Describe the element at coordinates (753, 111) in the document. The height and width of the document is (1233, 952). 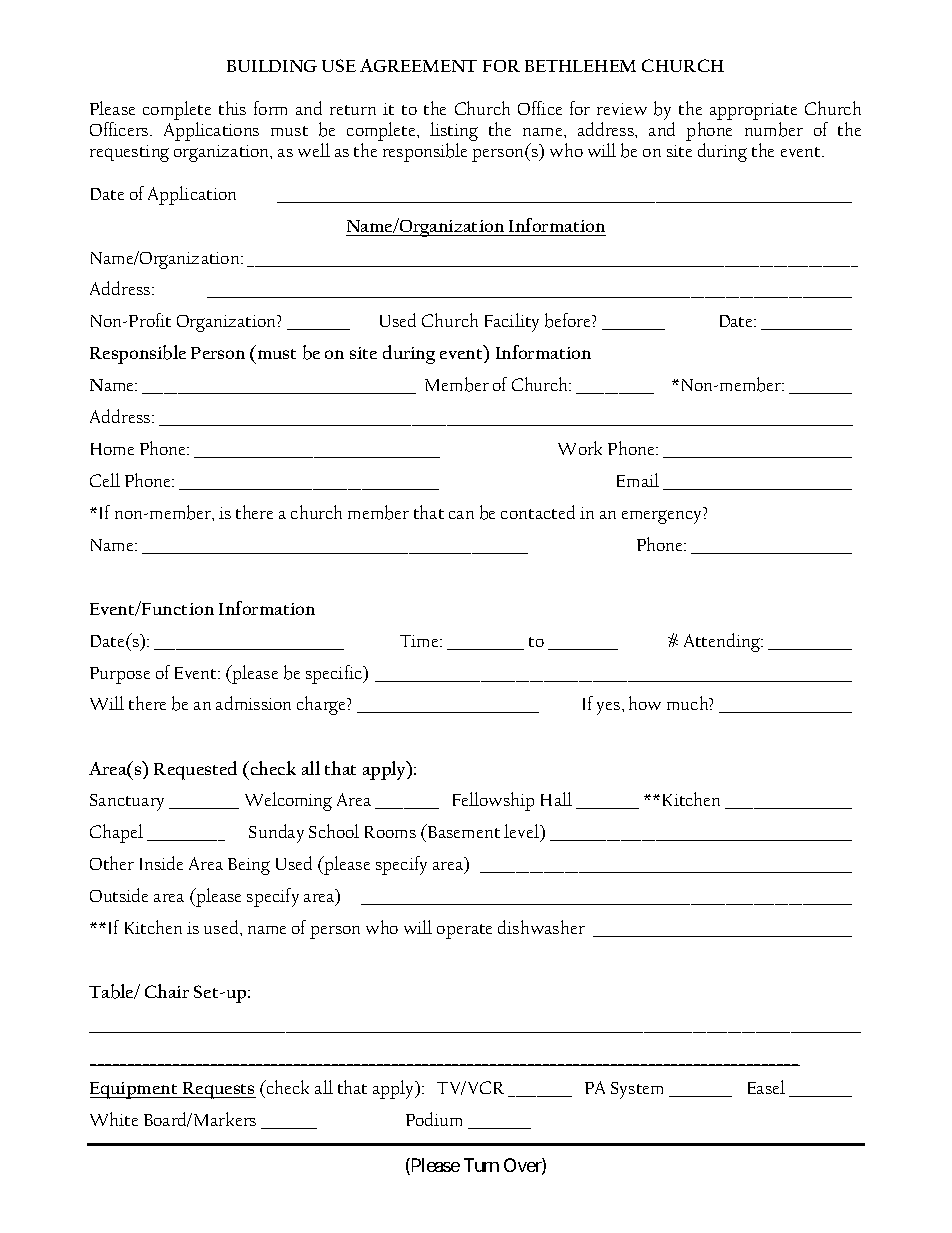
I see `appropriate` at that location.
